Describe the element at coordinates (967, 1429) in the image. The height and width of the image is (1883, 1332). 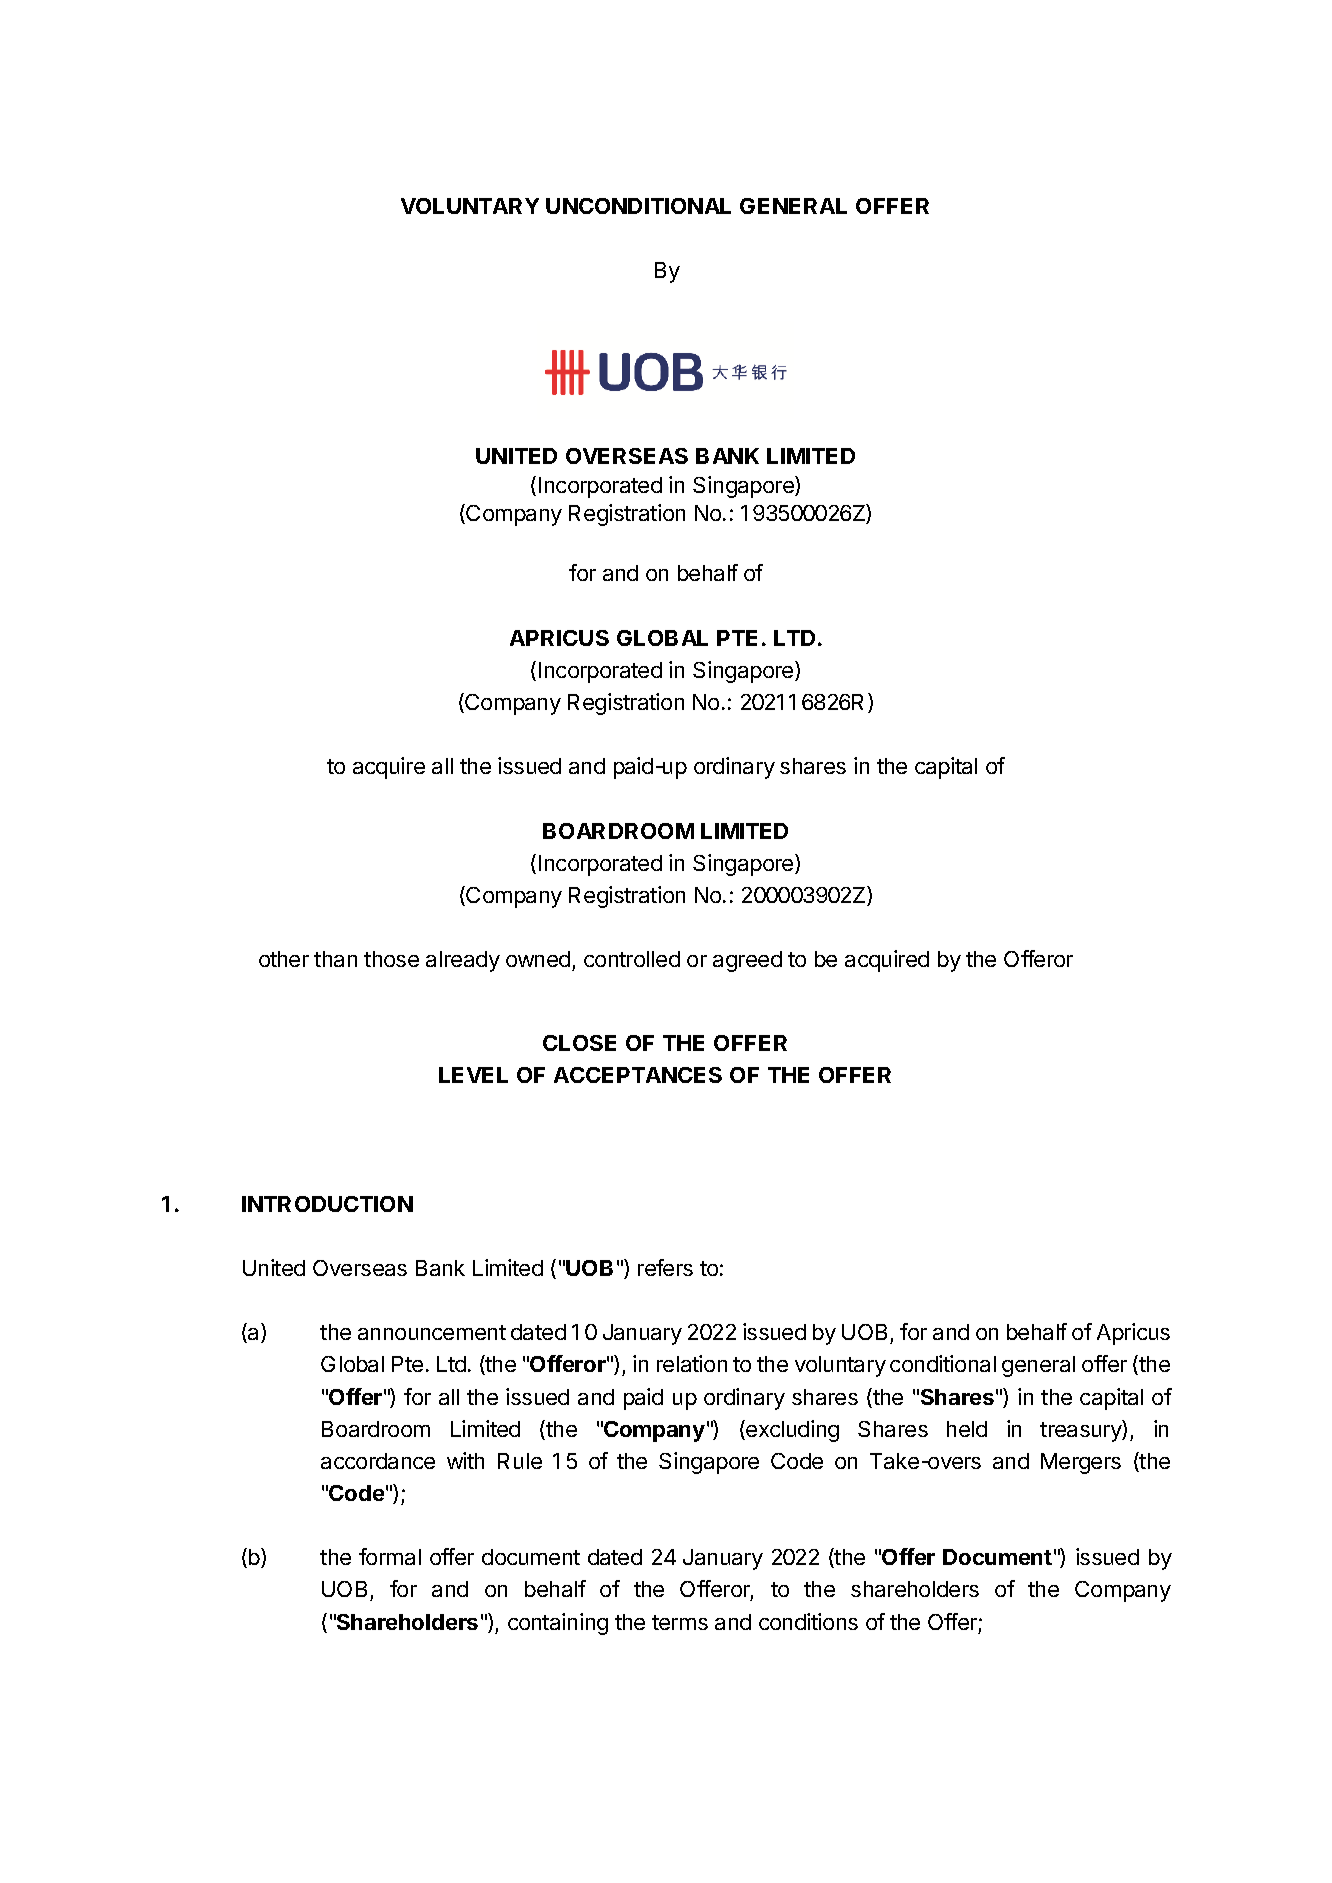
I see `held` at that location.
